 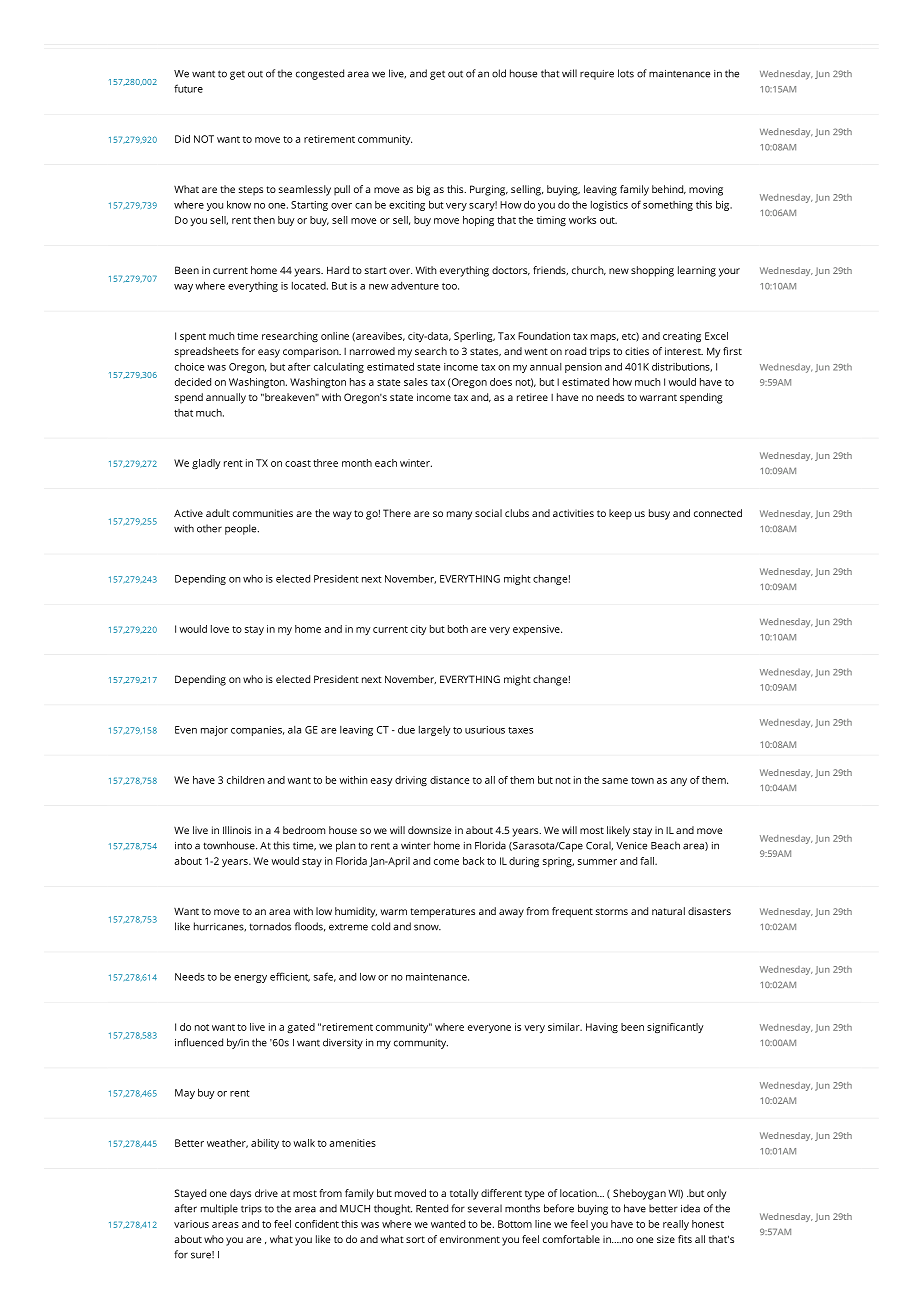 I want to click on future, so click(x=188, y=88).
